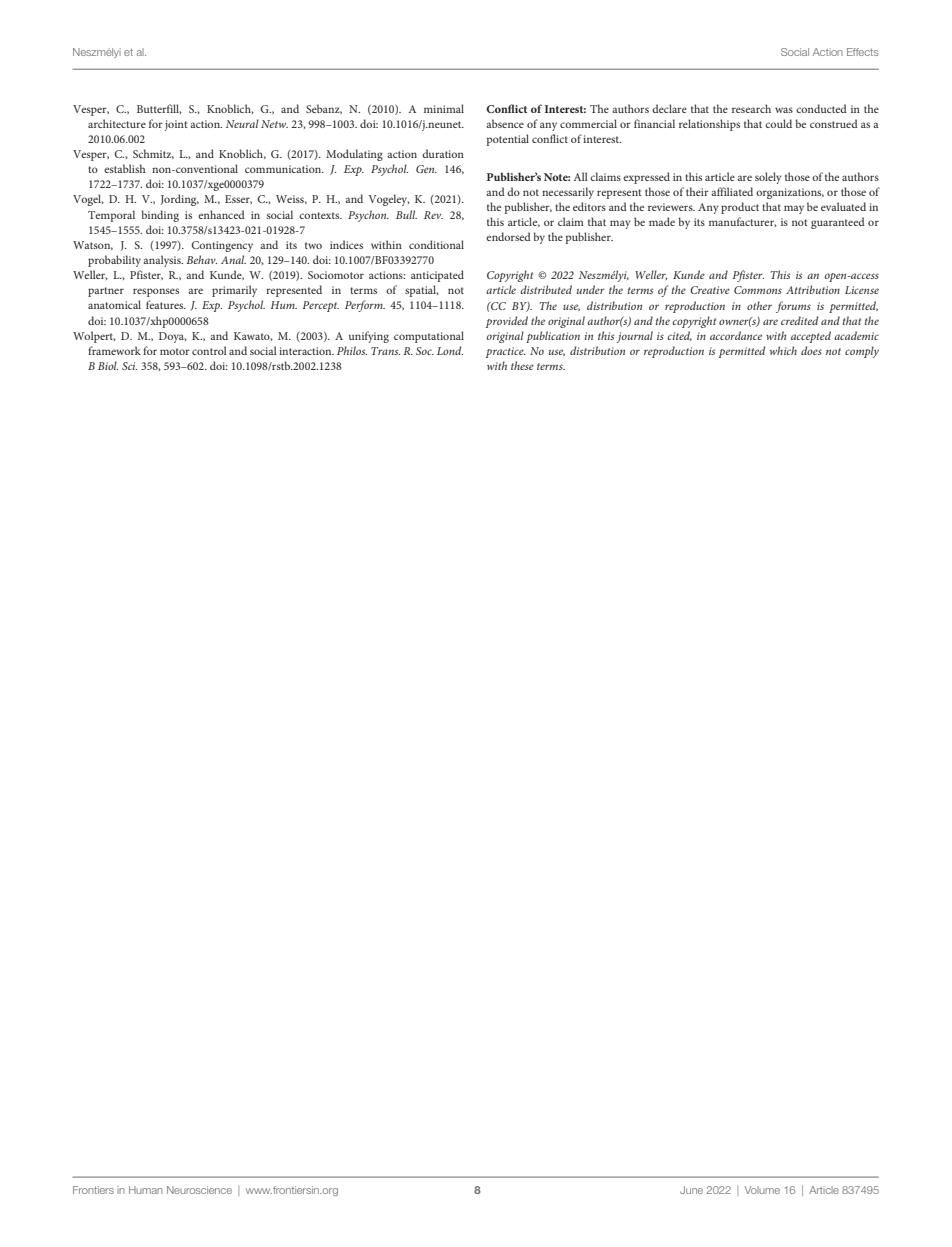 The width and height of the screenshot is (952, 1247). Describe the element at coordinates (176, 125) in the screenshot. I see `joint` at that location.
